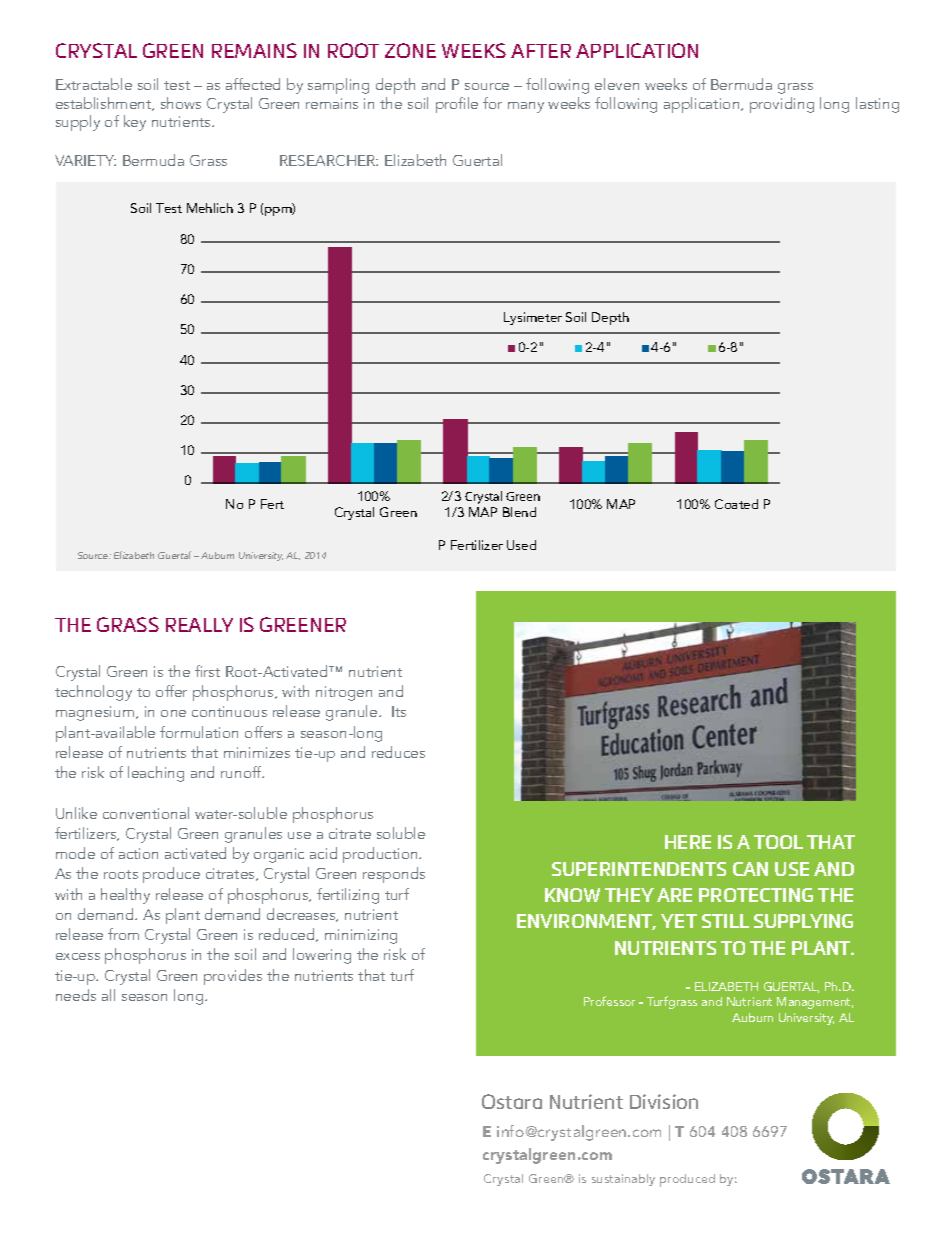  I want to click on profile, so click(457, 105).
